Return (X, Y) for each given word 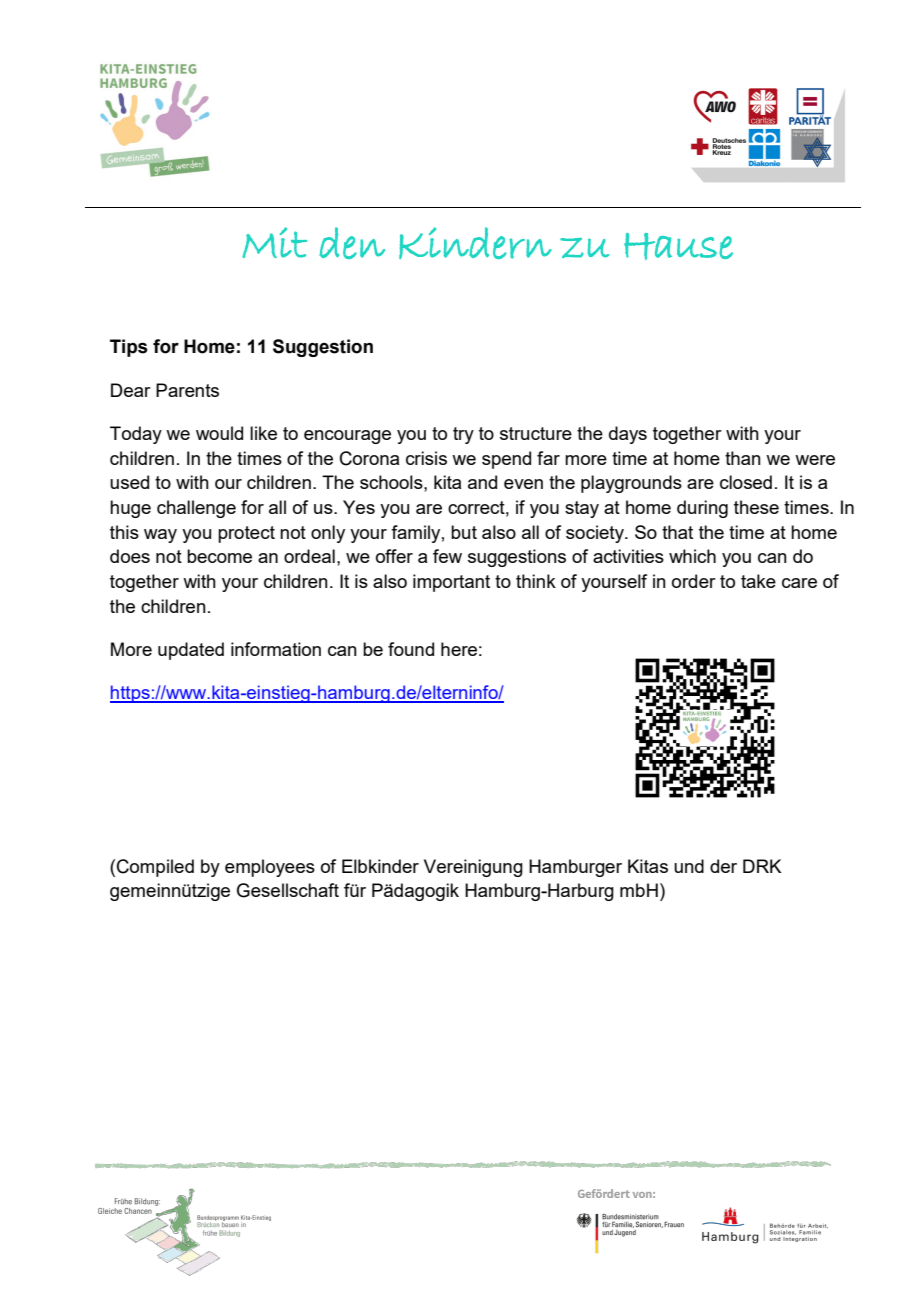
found (411, 649)
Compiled (155, 868)
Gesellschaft (288, 890)
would (219, 433)
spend (506, 460)
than (743, 458)
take (758, 581)
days (628, 435)
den (352, 243)
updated (191, 651)
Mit (274, 242)
